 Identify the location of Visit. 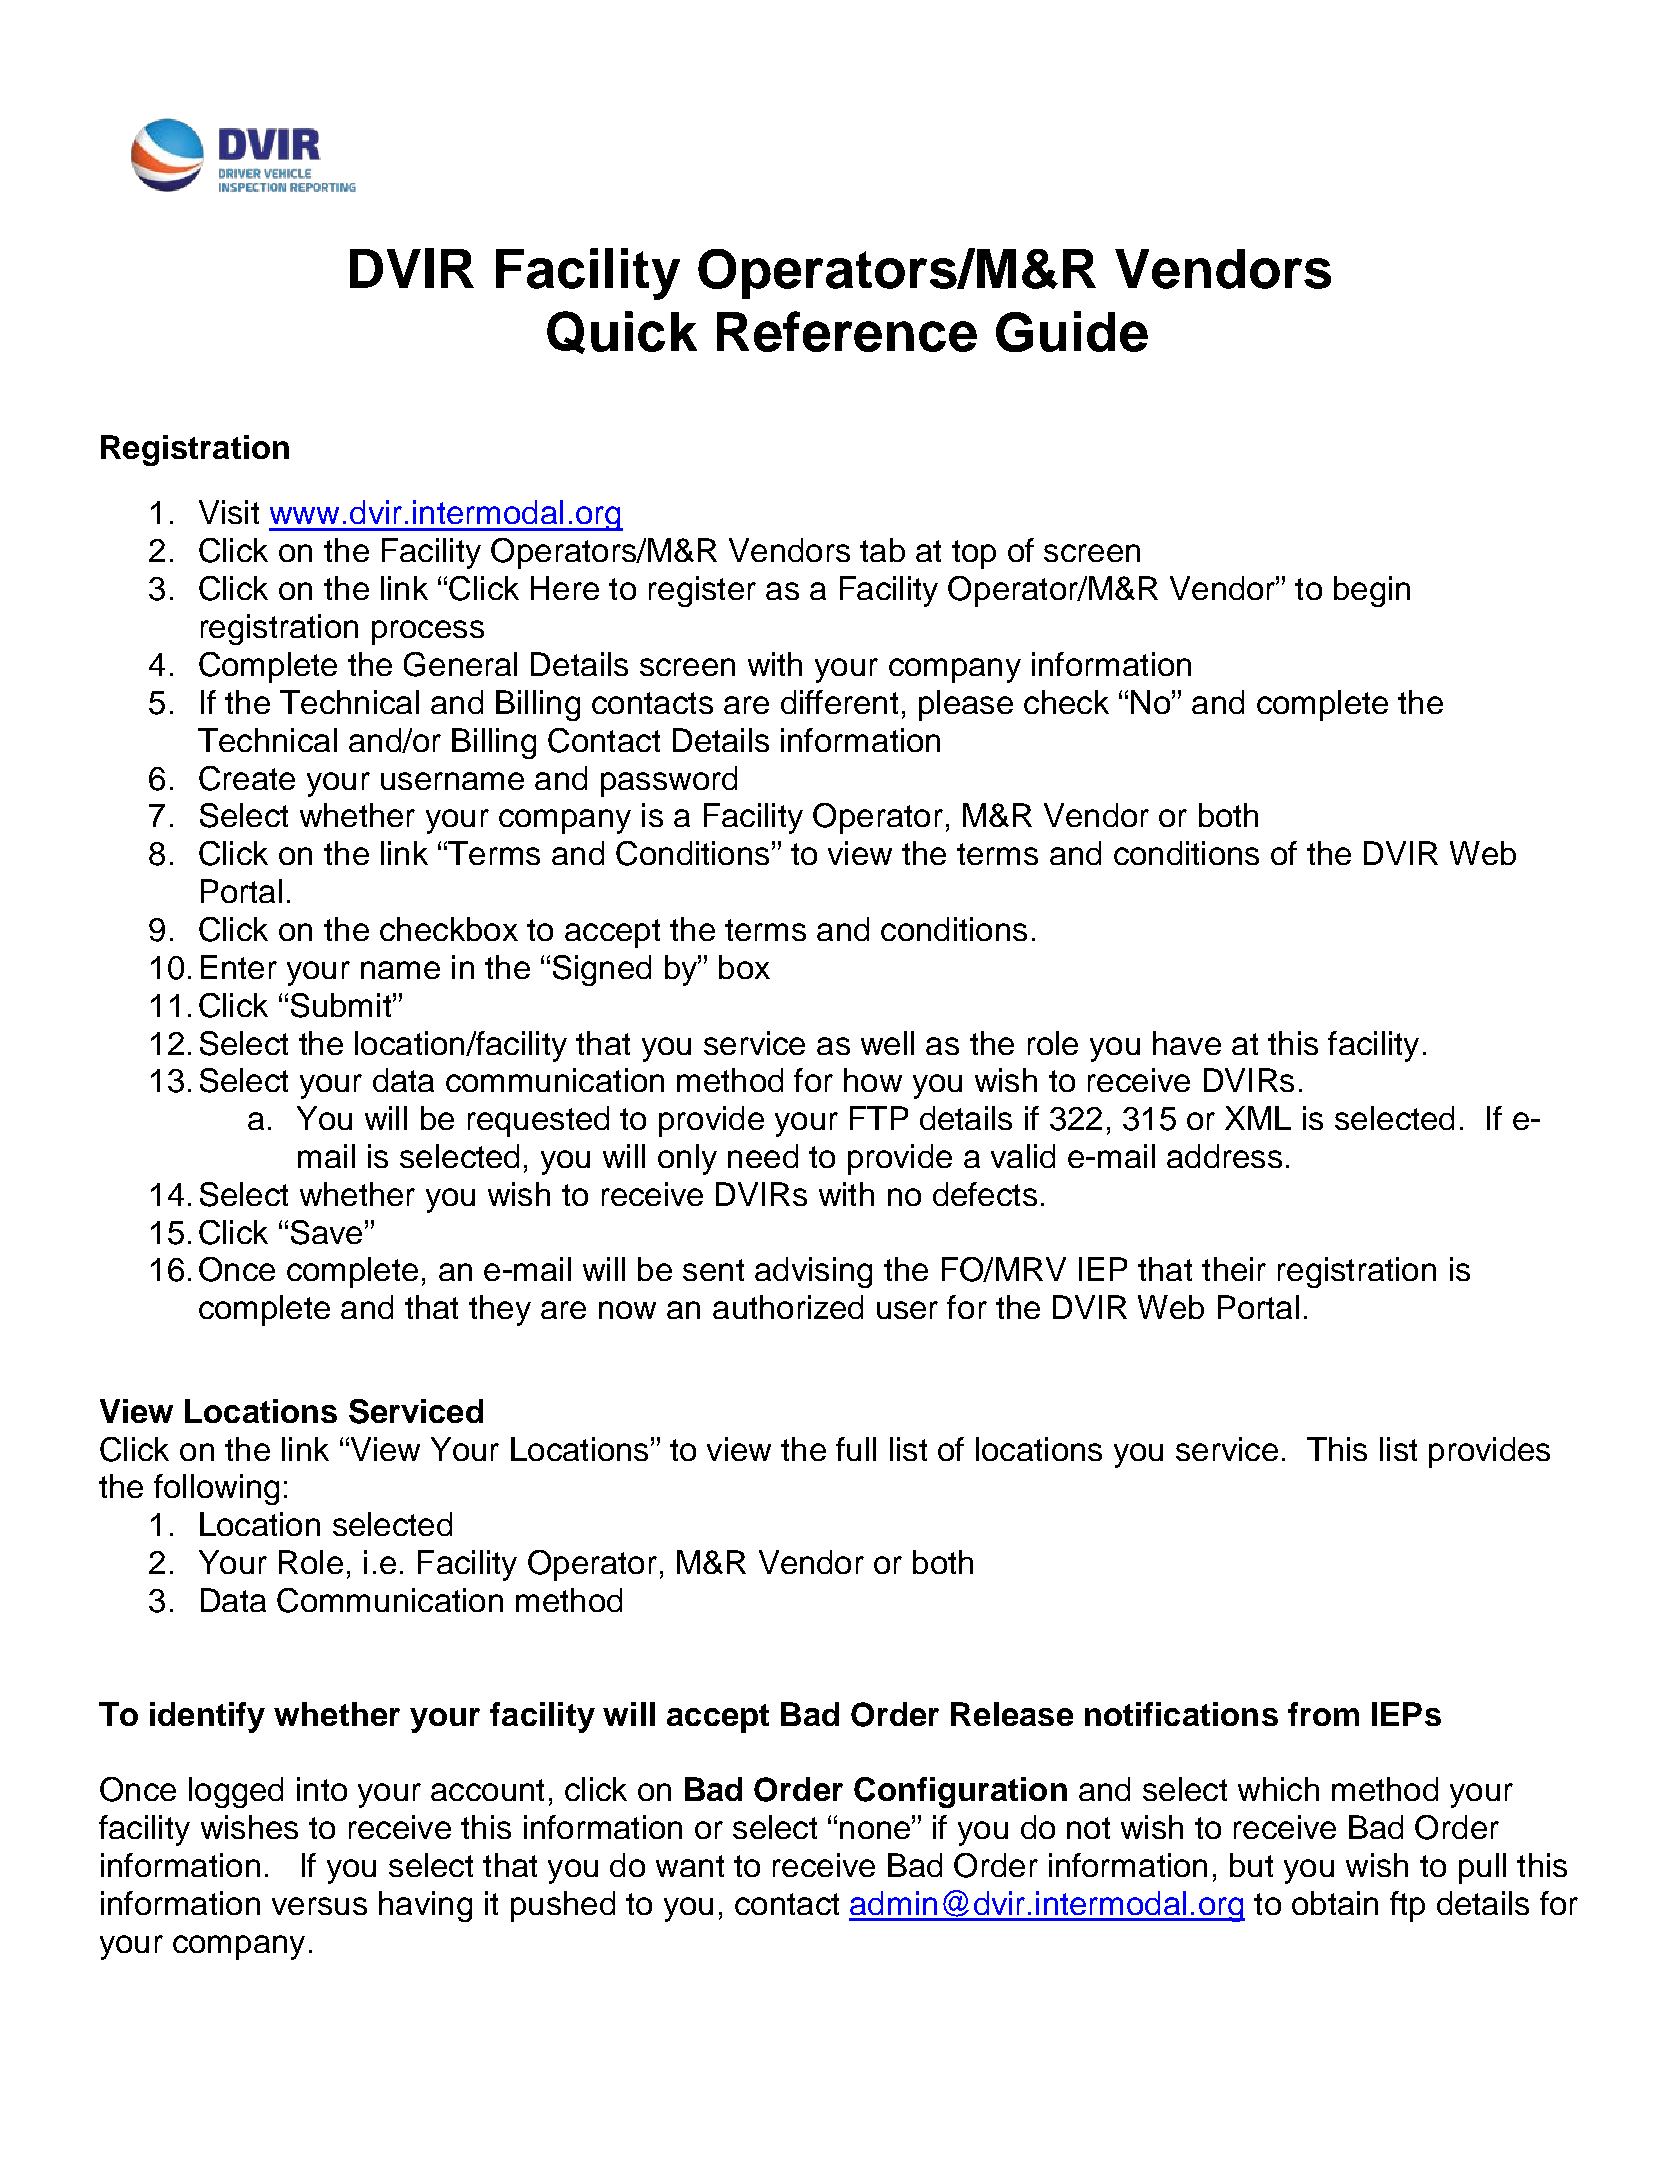
(229, 512).
